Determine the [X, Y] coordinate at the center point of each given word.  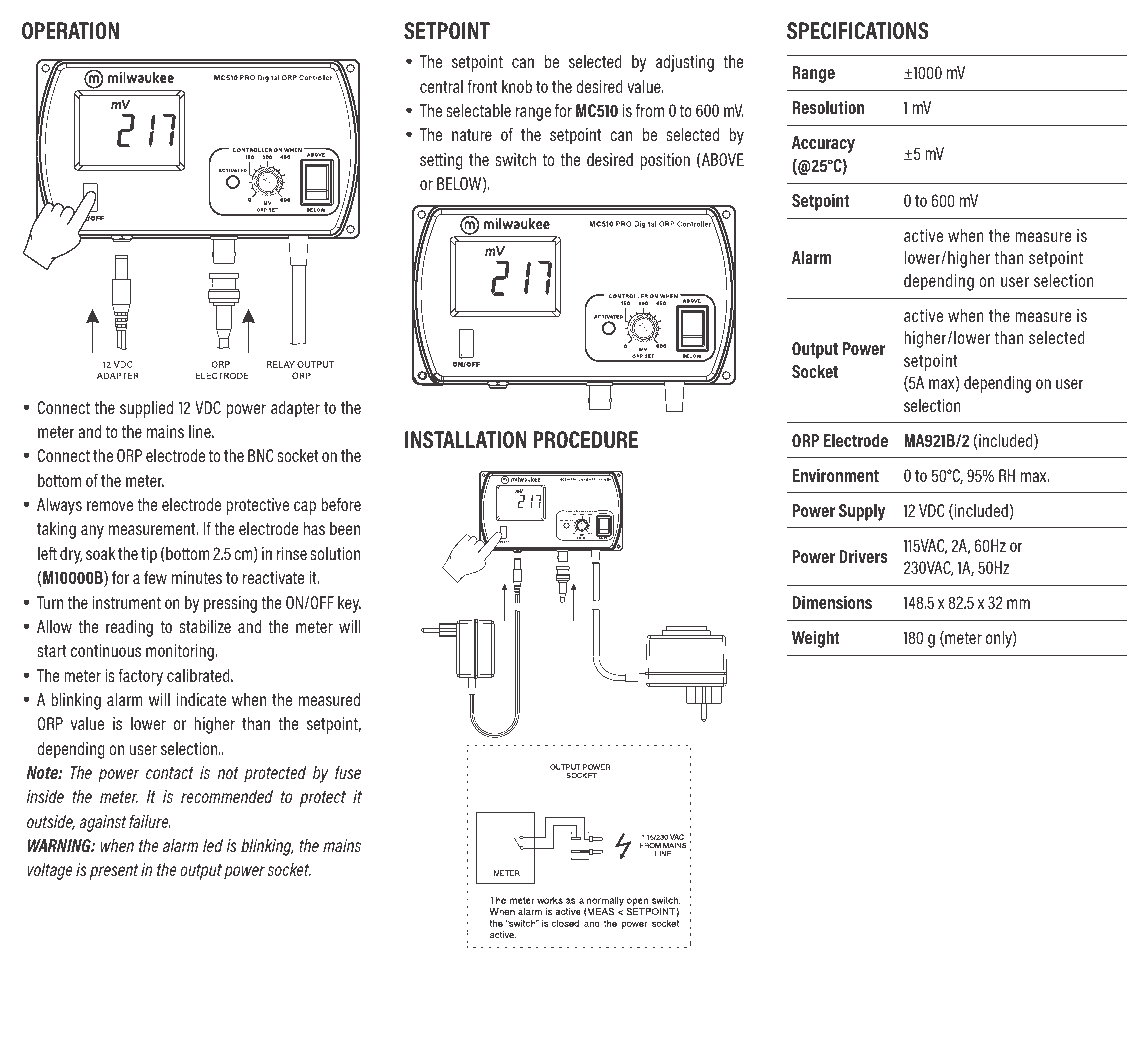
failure [149, 821]
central [441, 86]
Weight [816, 639]
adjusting [685, 63]
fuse [348, 772]
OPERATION [70, 31]
